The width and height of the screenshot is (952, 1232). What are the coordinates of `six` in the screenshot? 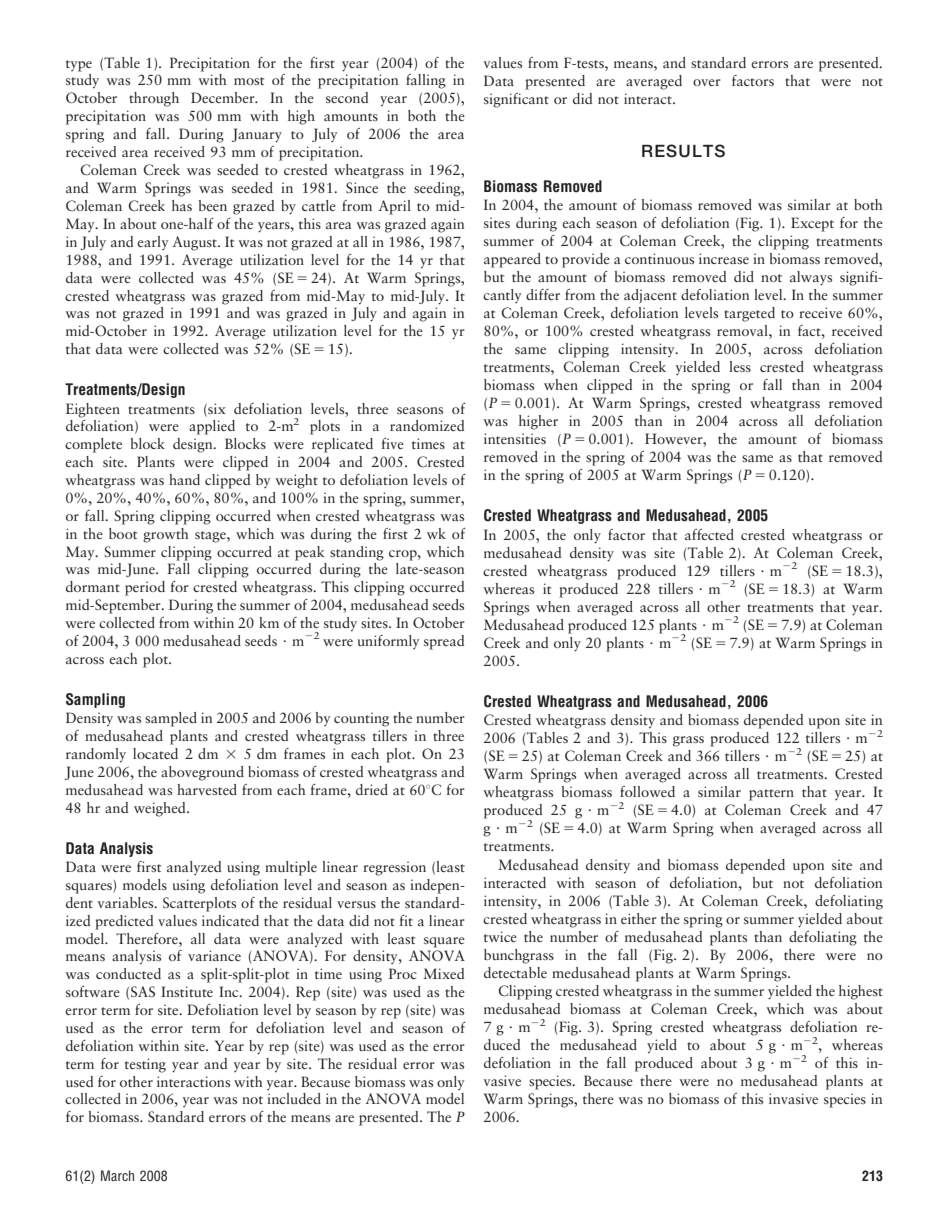 It's located at (216, 409).
